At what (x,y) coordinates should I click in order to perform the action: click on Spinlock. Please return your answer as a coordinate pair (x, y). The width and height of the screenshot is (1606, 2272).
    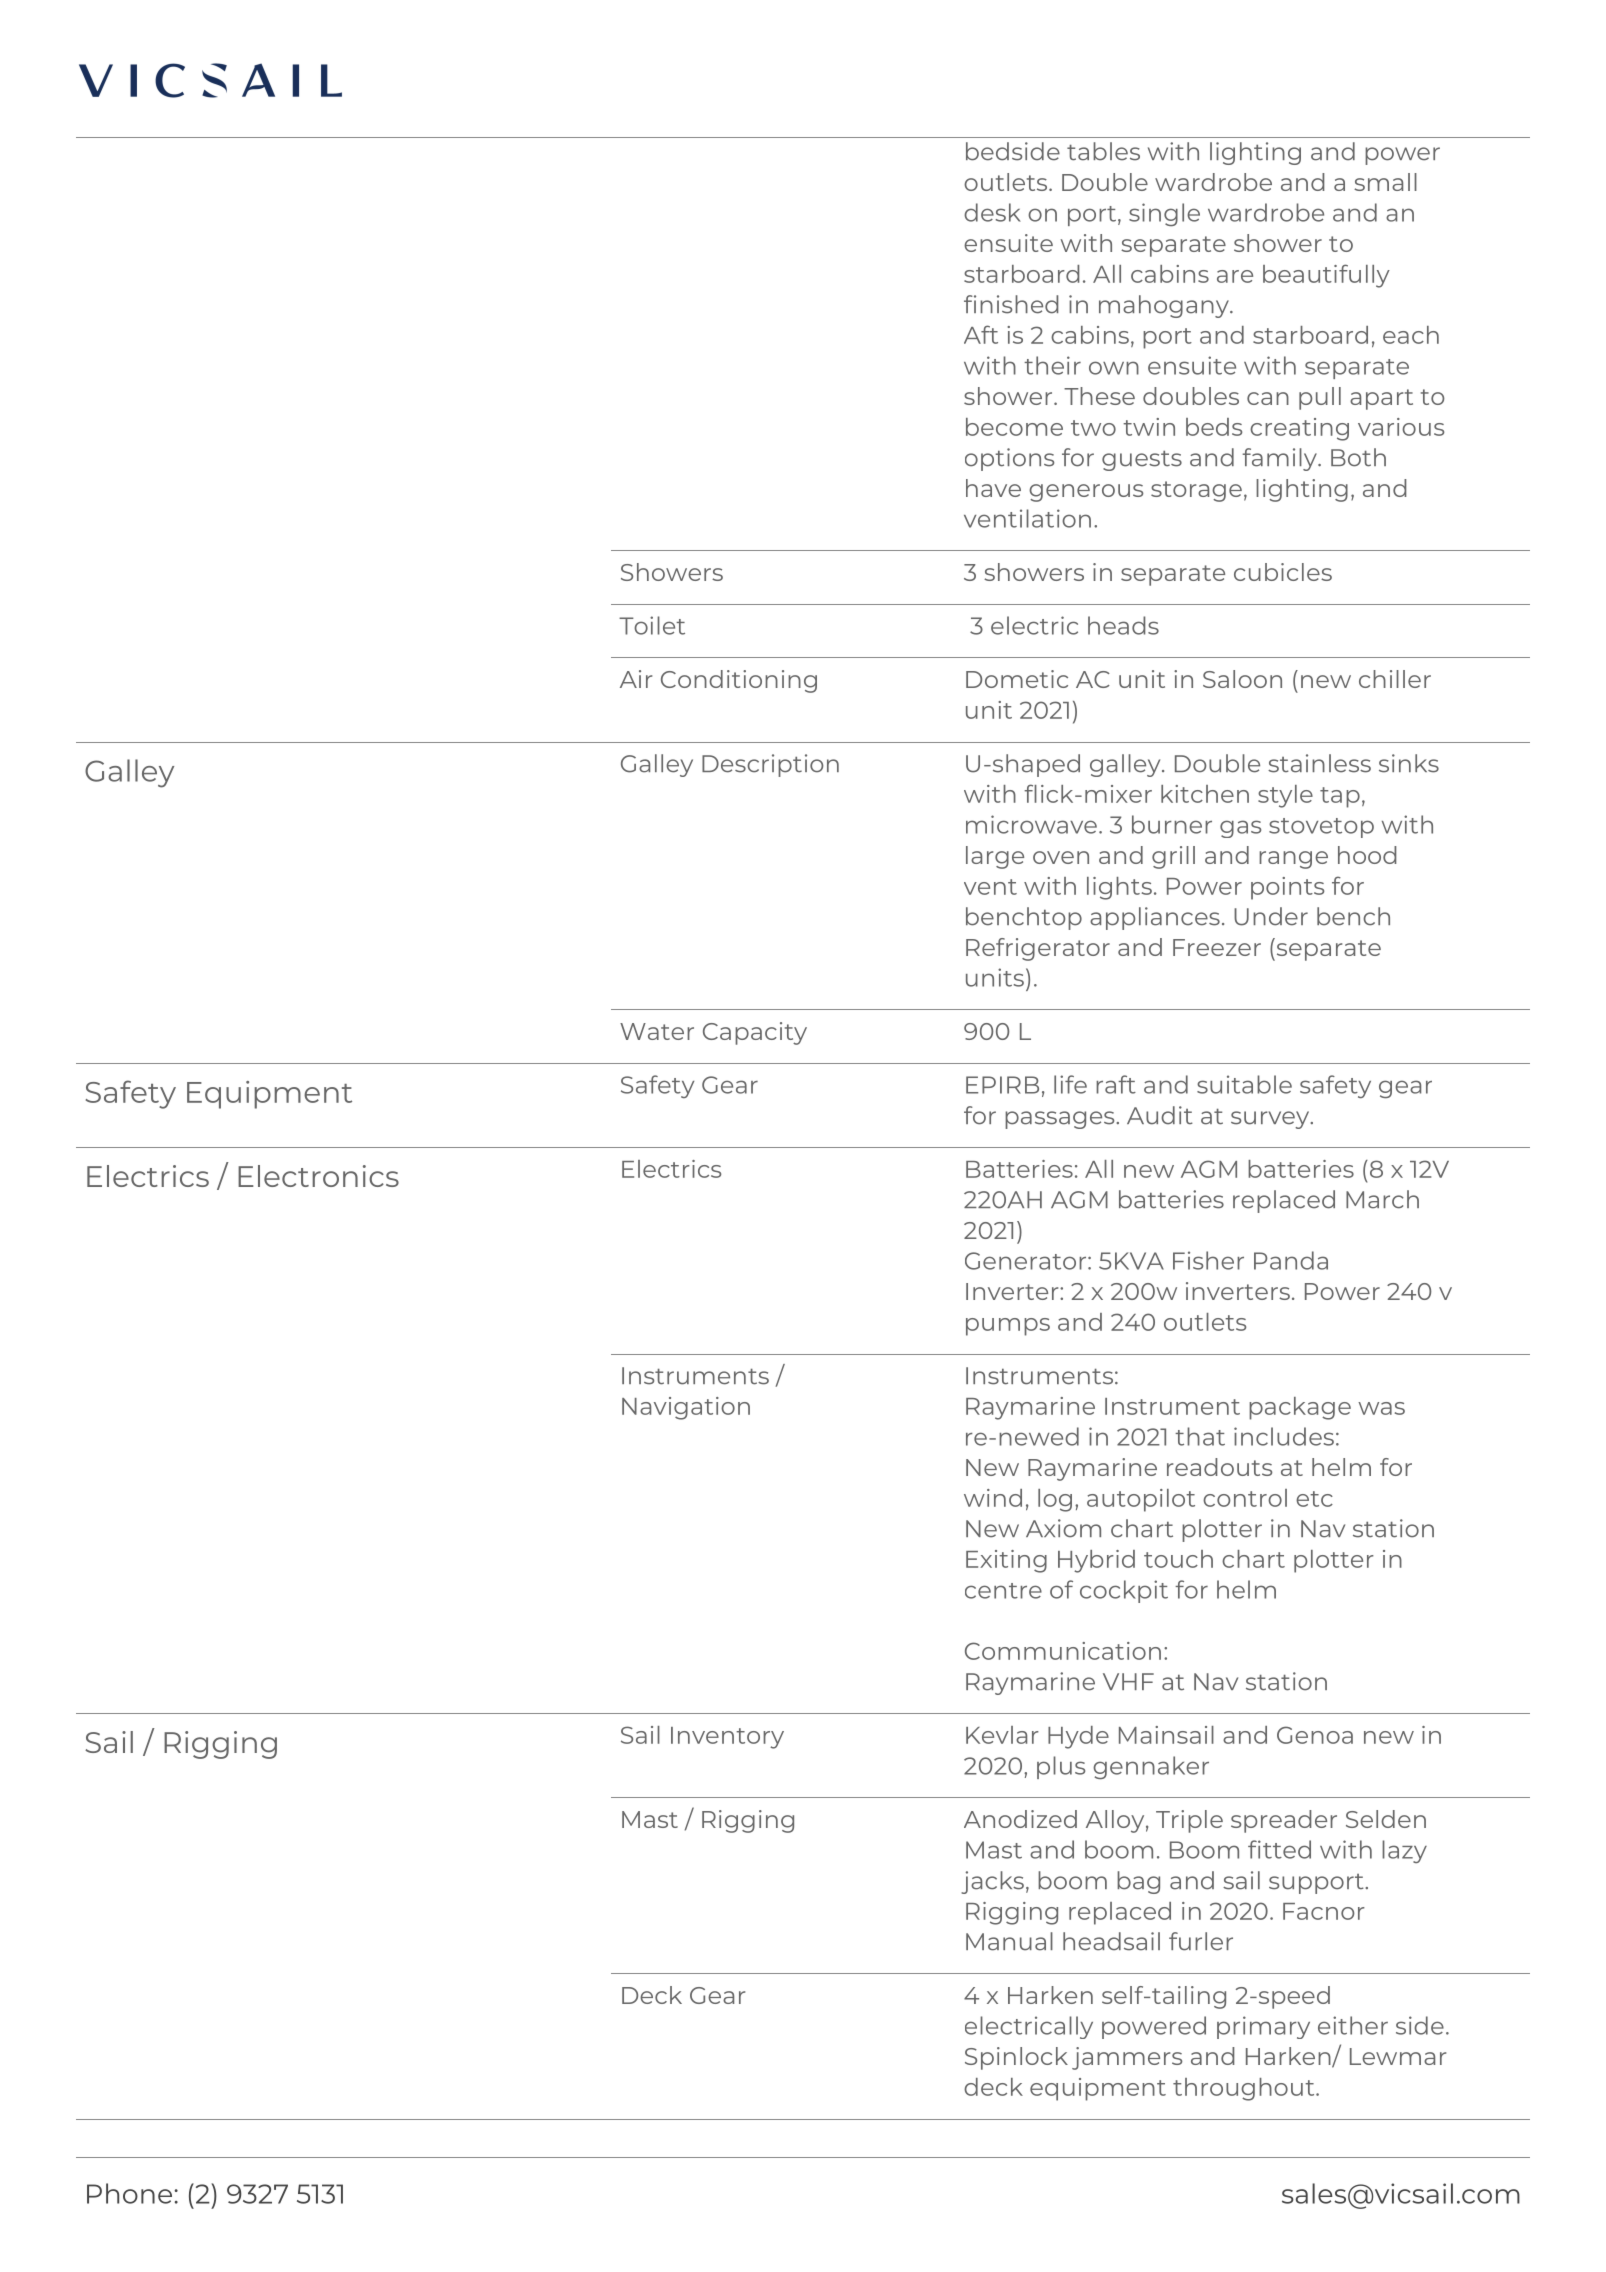
    Looking at the image, I should click on (1016, 2058).
